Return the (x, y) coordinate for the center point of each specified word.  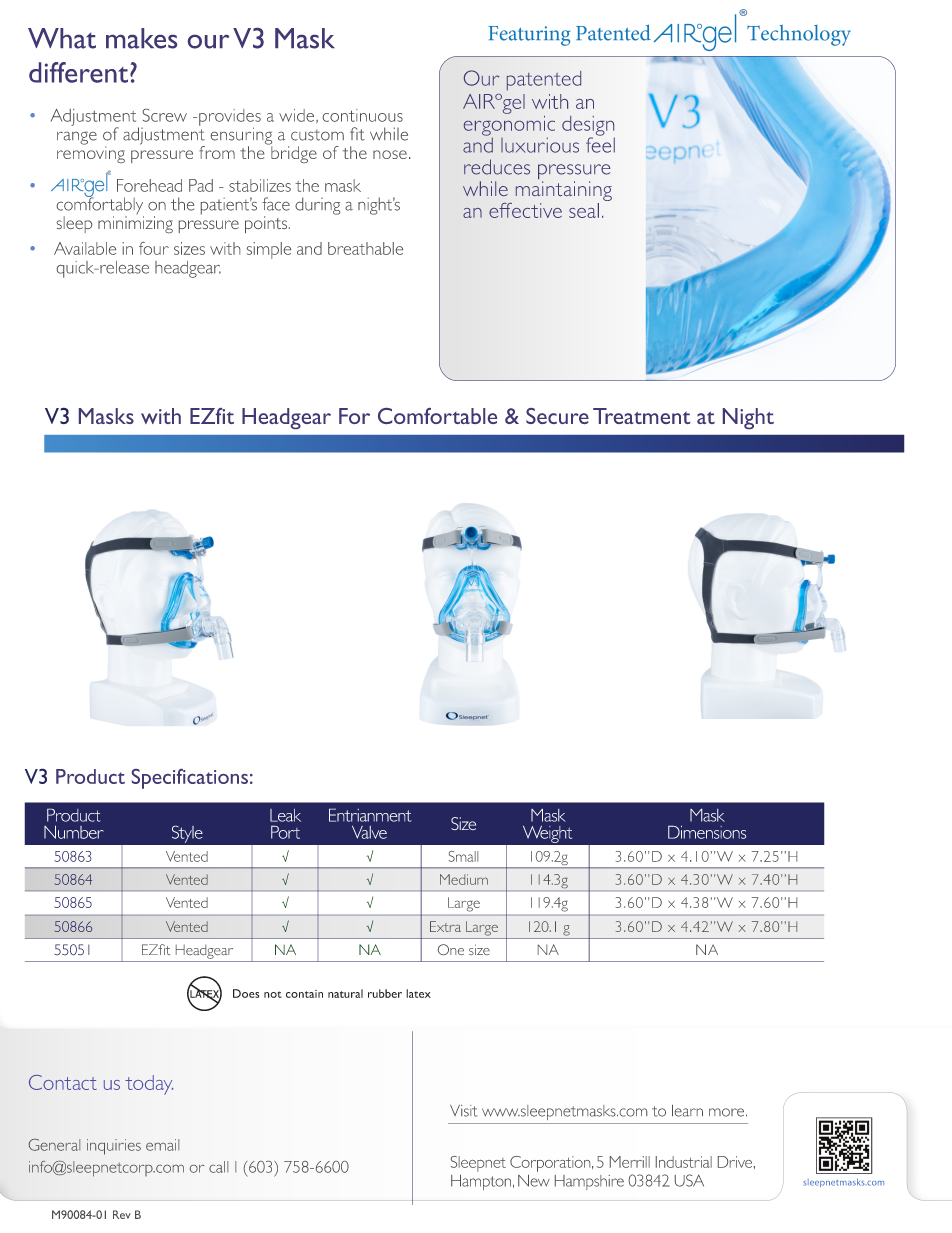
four (154, 248)
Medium (464, 879)
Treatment (641, 416)
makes (141, 38)
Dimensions (707, 832)
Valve (369, 832)
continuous (363, 115)
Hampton (482, 1182)
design (588, 127)
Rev (122, 1214)
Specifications (190, 779)
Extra (445, 926)
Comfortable (437, 416)
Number (74, 832)
